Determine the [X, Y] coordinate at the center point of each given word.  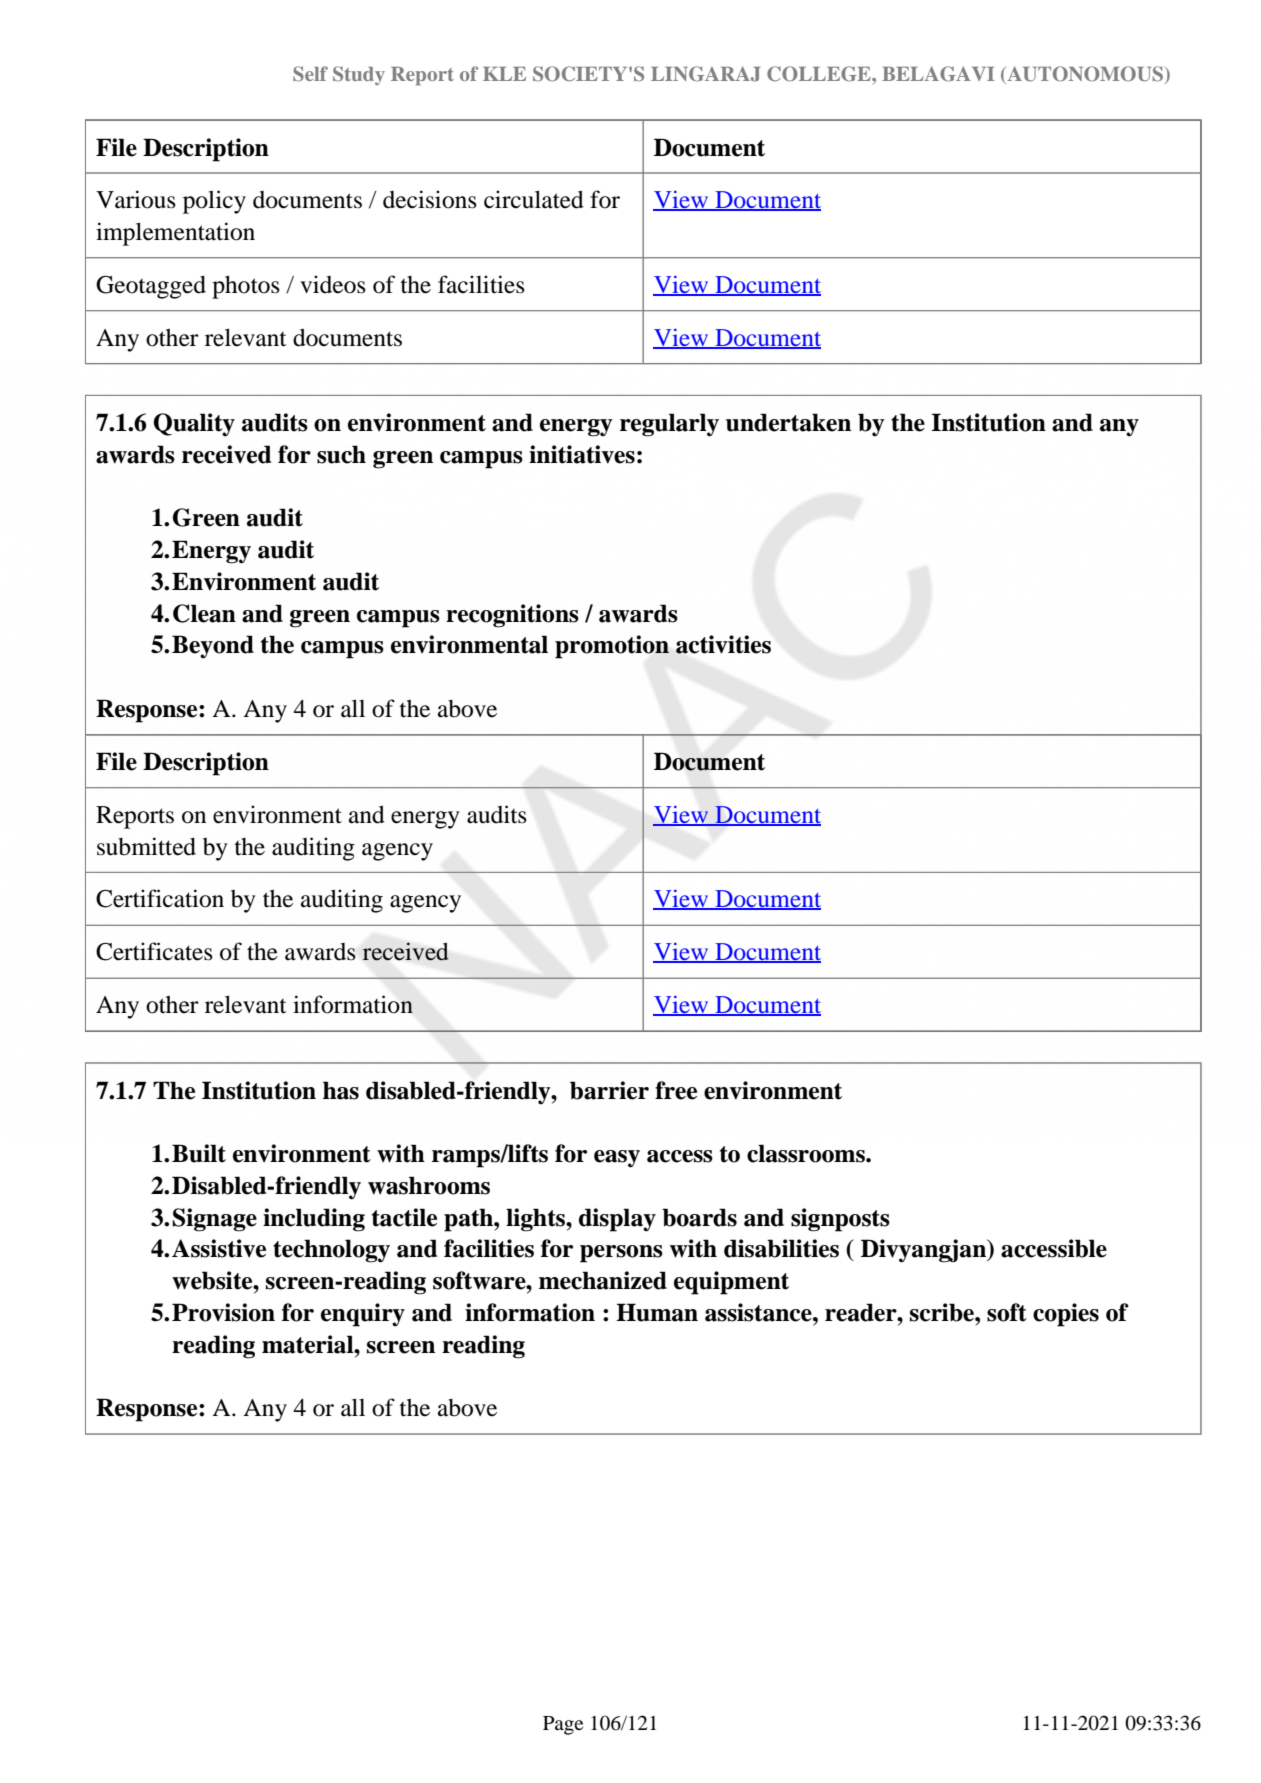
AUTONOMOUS [1084, 75]
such [341, 454]
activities [723, 644]
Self [310, 74]
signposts [840, 1220]
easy [617, 1159]
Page [563, 1725]
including [314, 1220]
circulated [534, 199]
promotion [612, 647]
